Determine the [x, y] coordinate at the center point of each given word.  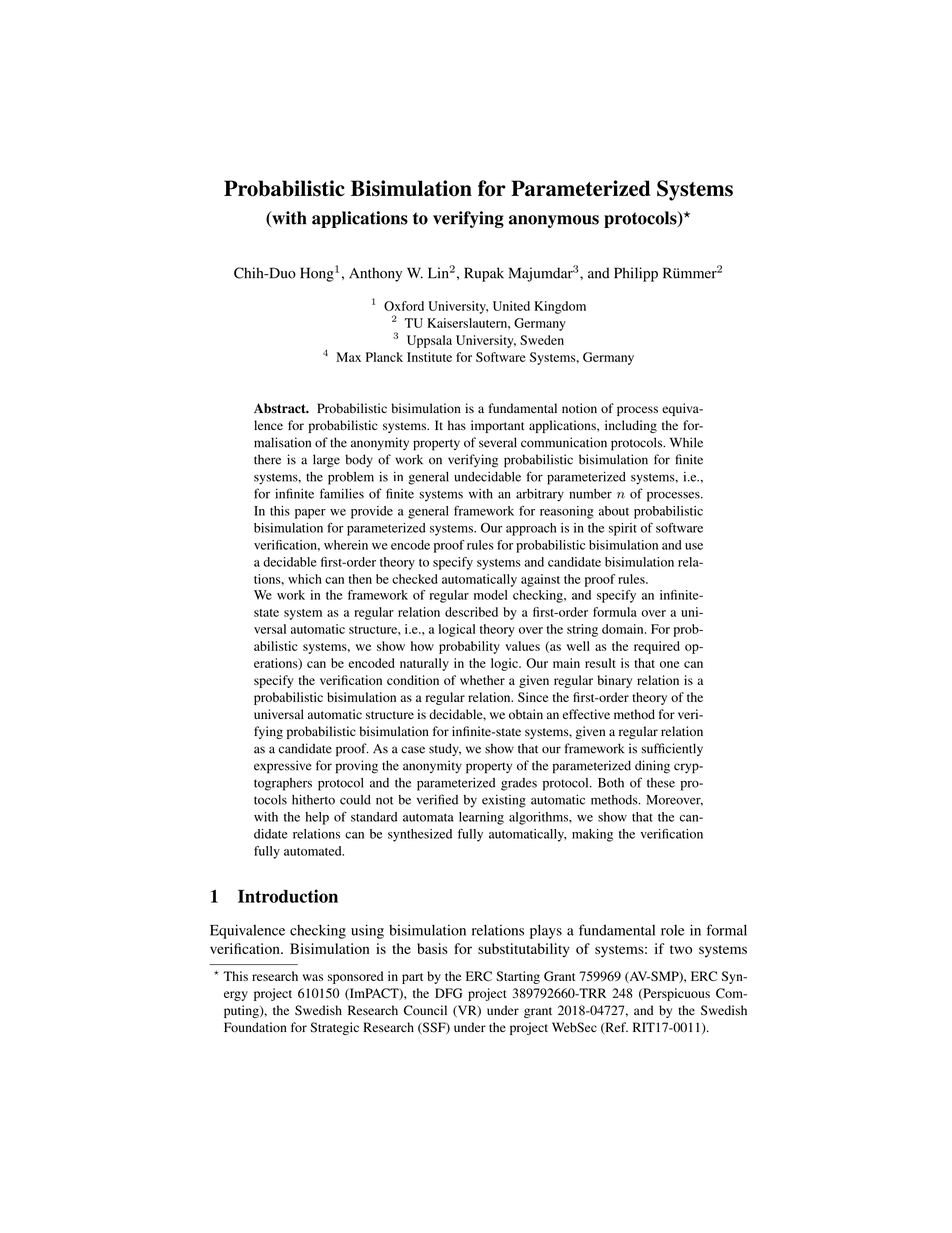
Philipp [636, 274]
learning [481, 818]
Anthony [375, 274]
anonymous [554, 221]
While [686, 442]
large [326, 461]
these [661, 783]
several [498, 442]
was [313, 977]
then [360, 579]
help [317, 818]
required [657, 647]
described [471, 612]
